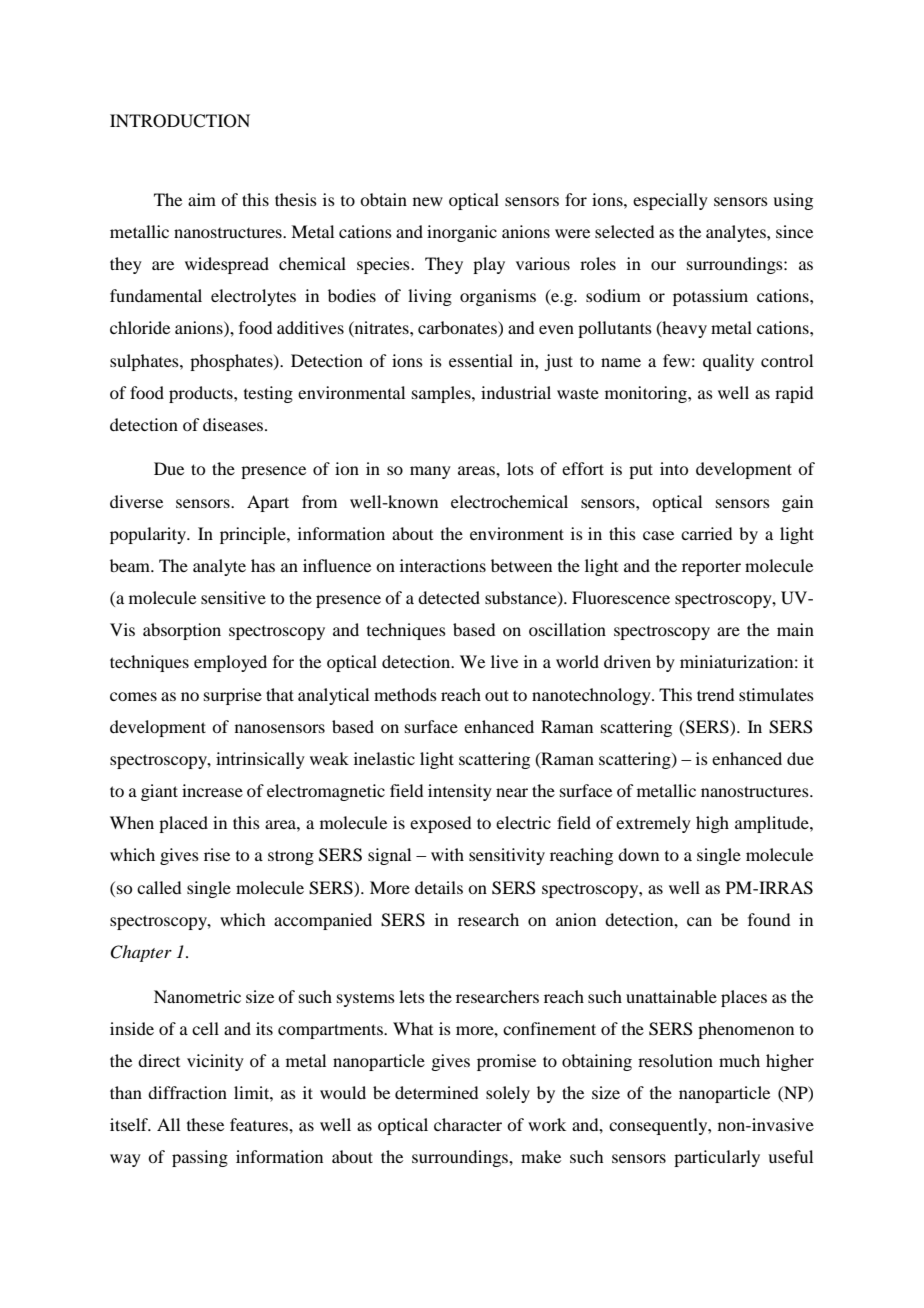  I want to click on especially, so click(670, 201).
